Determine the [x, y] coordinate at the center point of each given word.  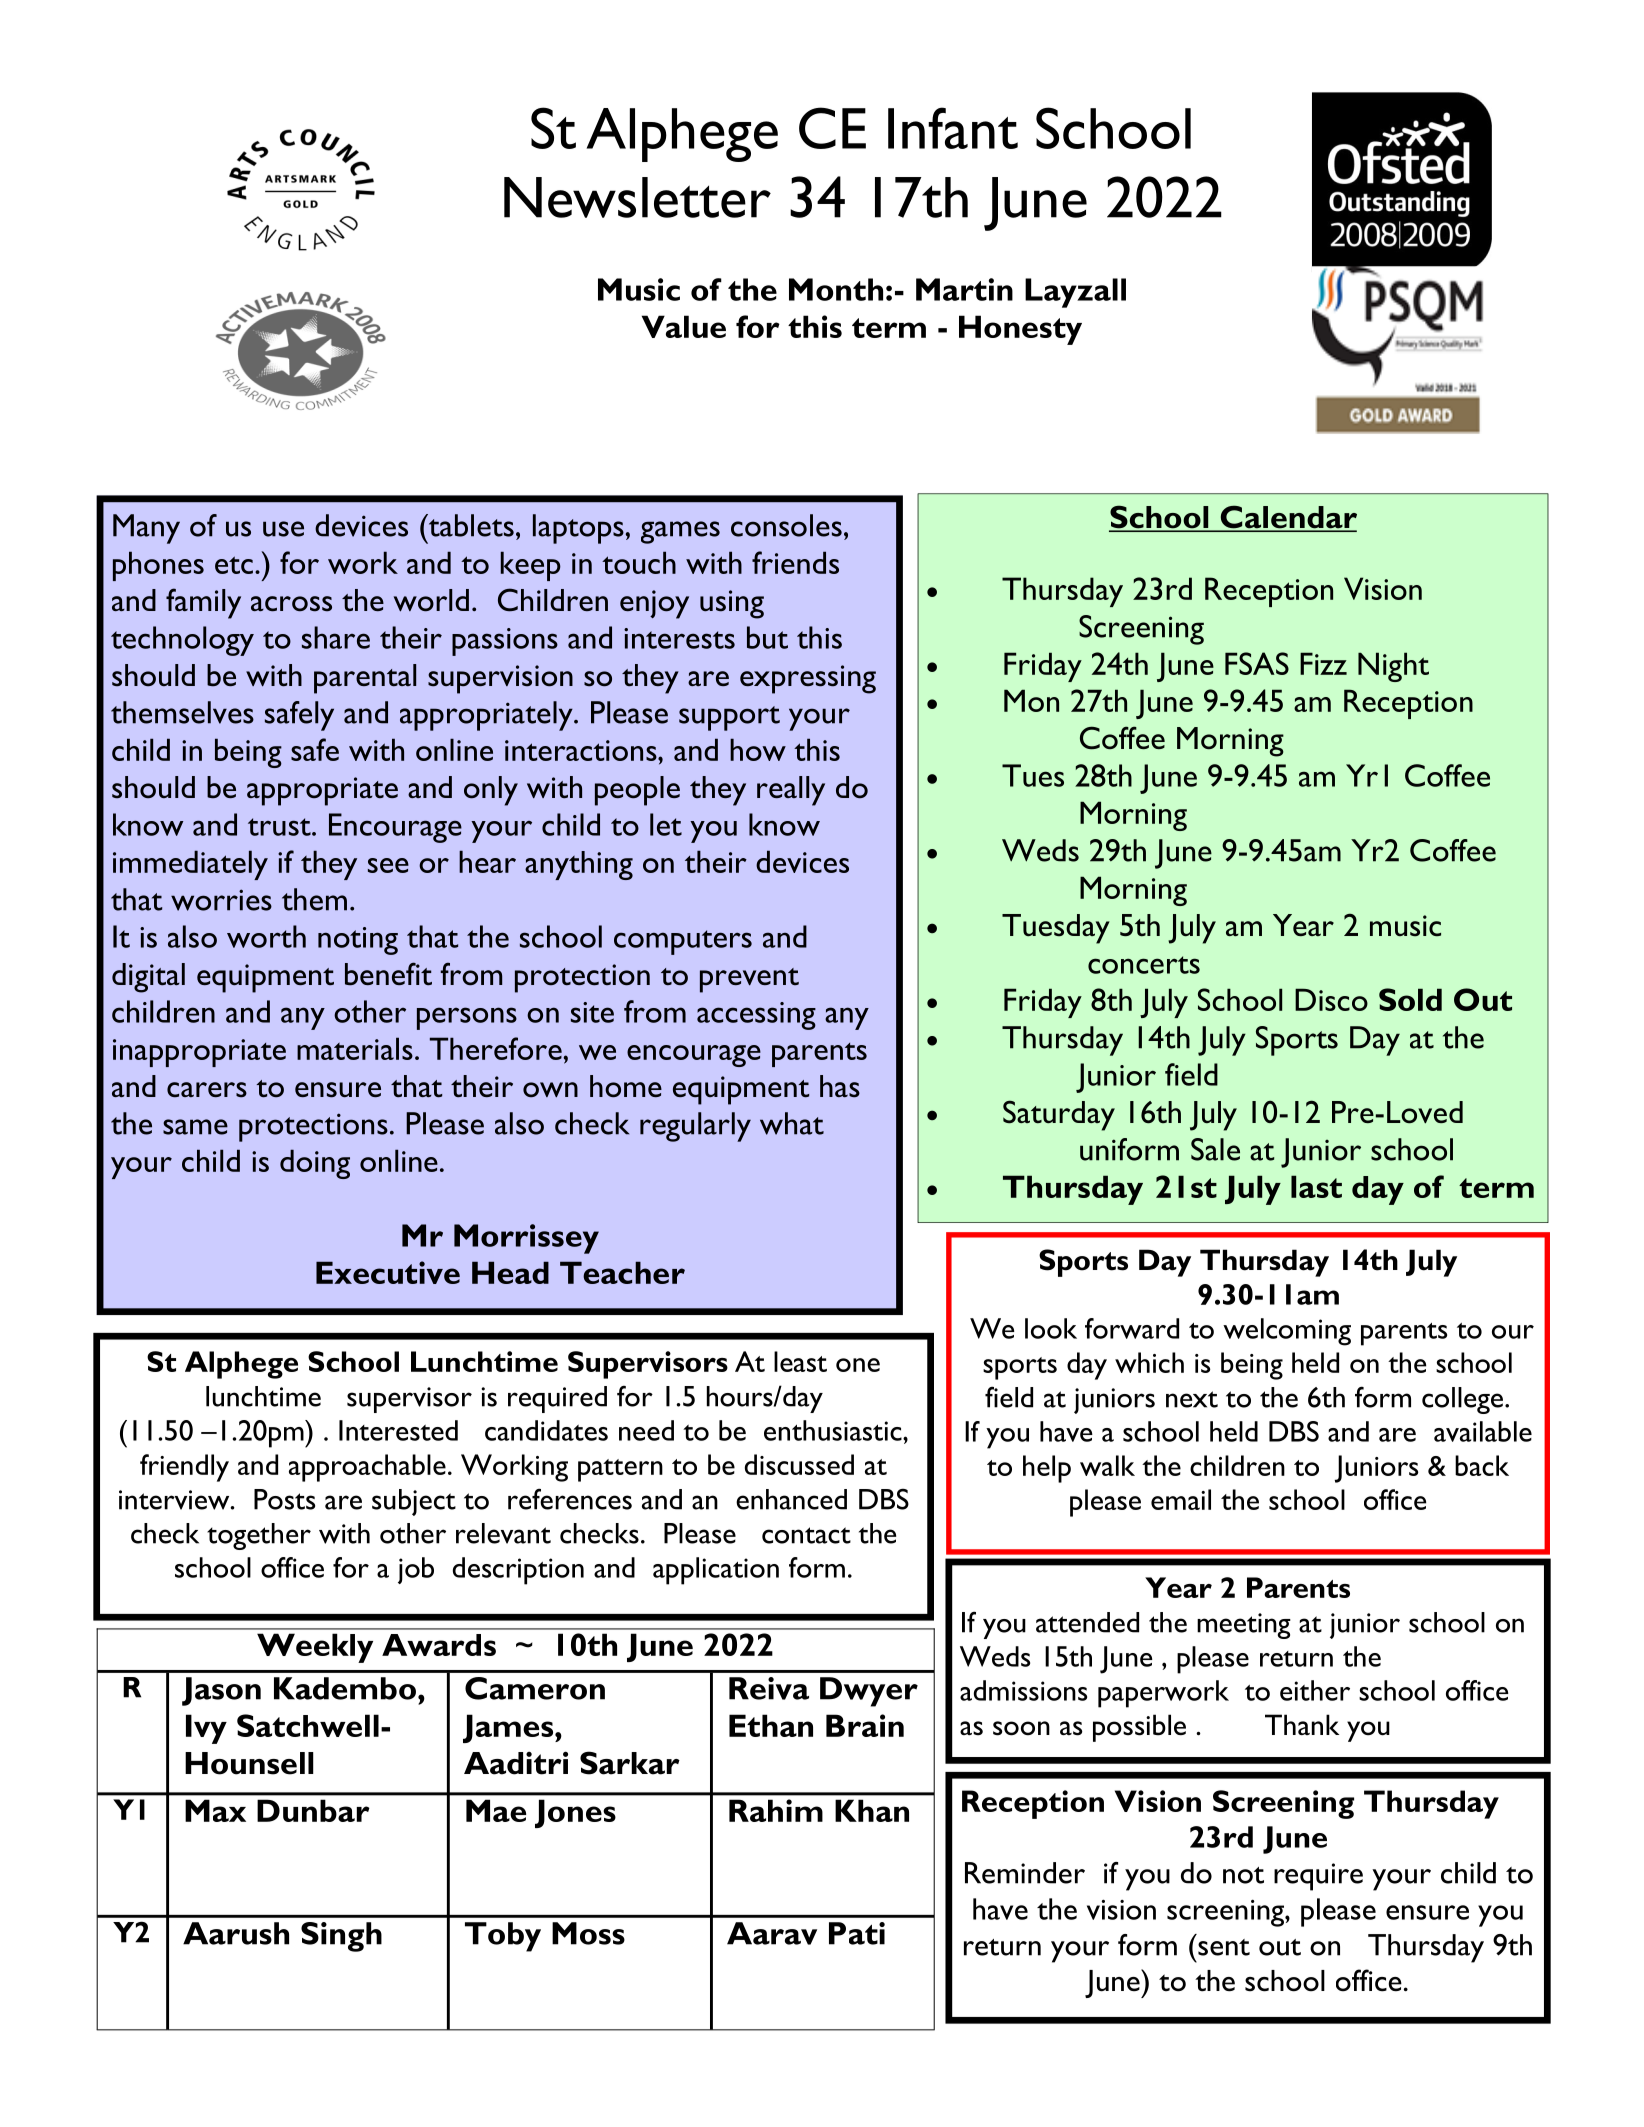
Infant [953, 128]
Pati [857, 1933]
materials [355, 1048]
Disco [1331, 999]
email [1181, 1499]
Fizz [1323, 663]
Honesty [1020, 330]
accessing [756, 1016]
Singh [341, 1937]
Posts [284, 1499]
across [291, 604]
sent [1224, 1947]
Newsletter [637, 197]
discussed [799, 1464]
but [767, 637]
